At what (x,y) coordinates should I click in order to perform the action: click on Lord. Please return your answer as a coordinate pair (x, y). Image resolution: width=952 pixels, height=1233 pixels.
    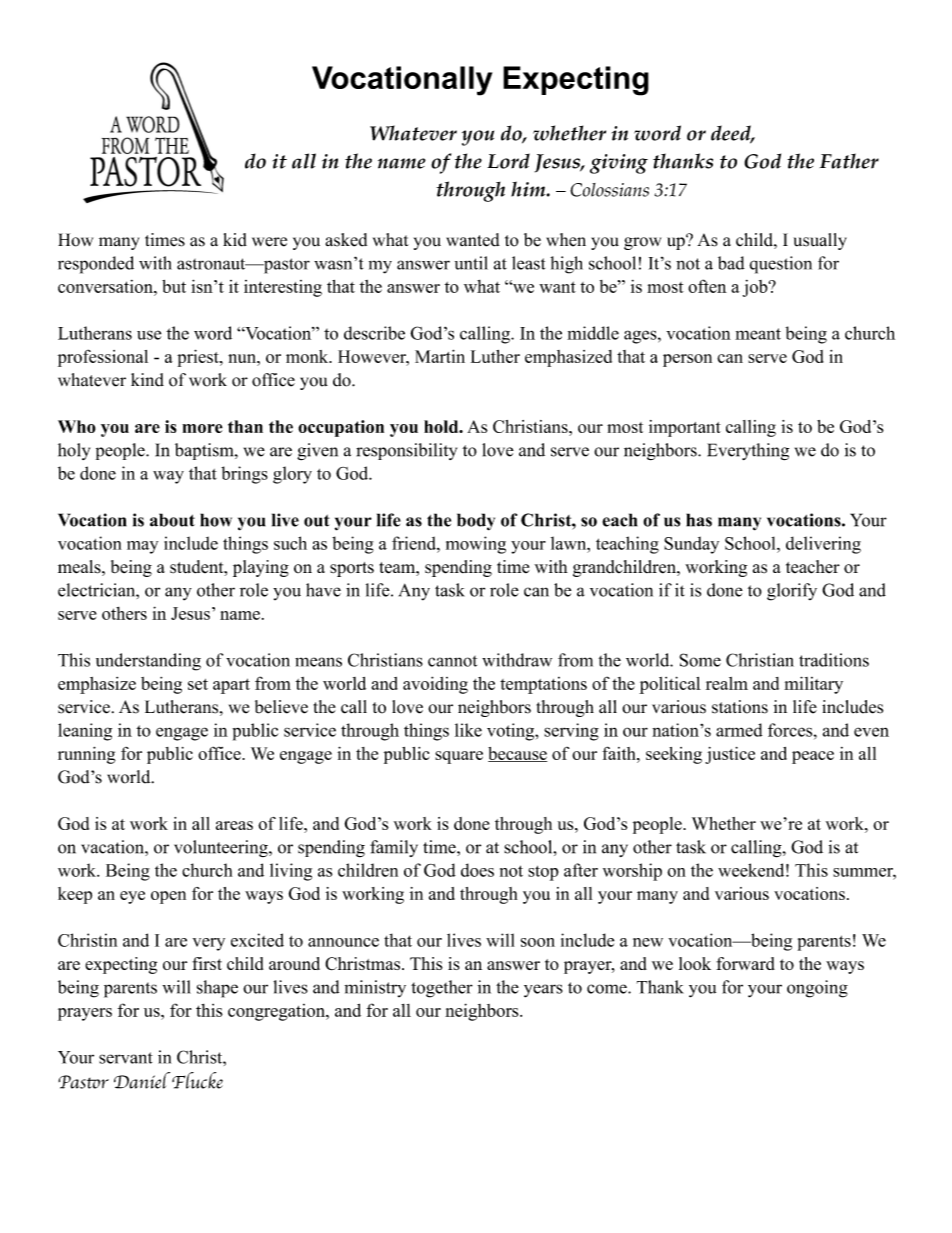
    Looking at the image, I should click on (508, 161).
